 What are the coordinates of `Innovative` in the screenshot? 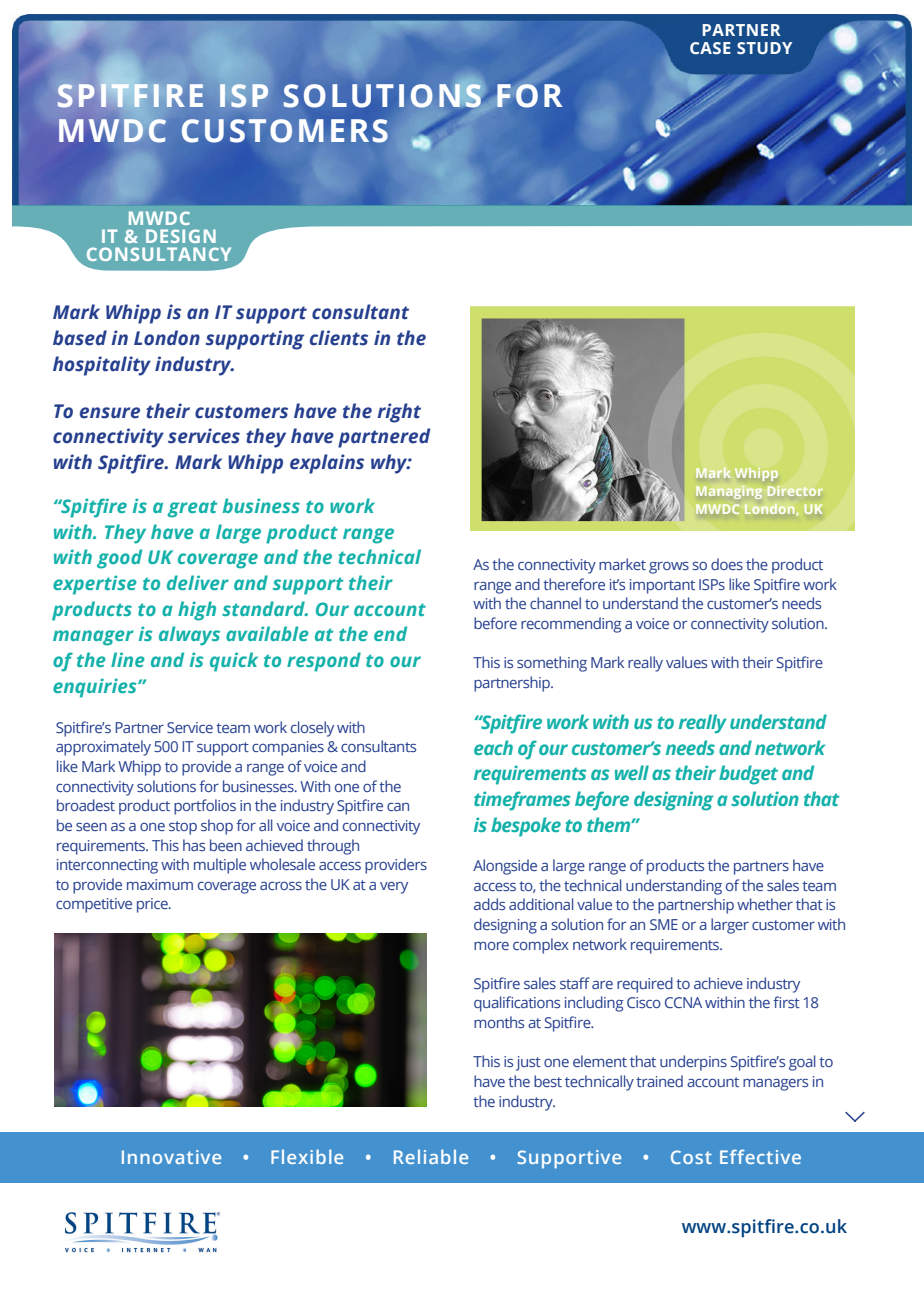 It's located at (171, 1157).
